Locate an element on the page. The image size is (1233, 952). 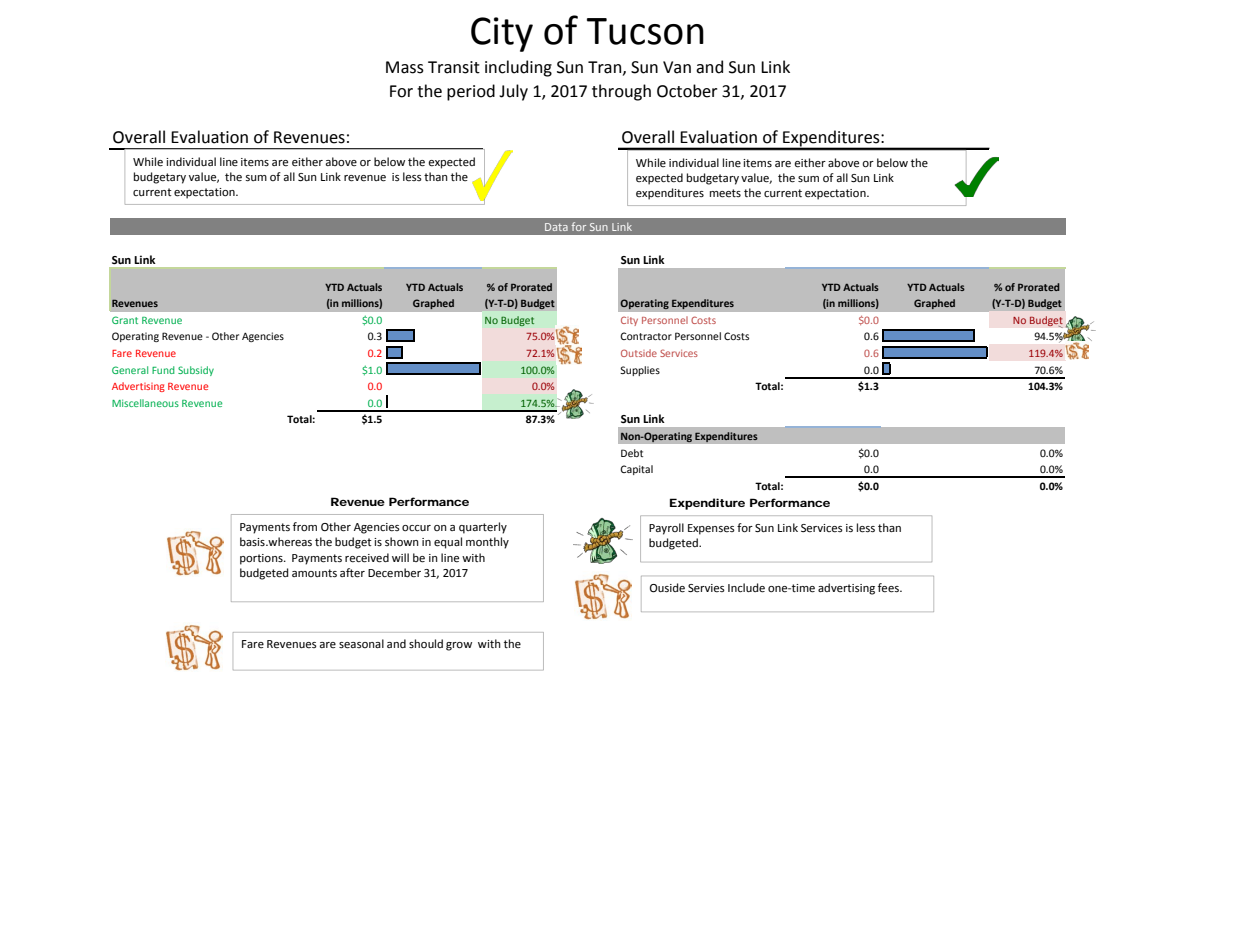
Subsidy is located at coordinates (196, 371).
